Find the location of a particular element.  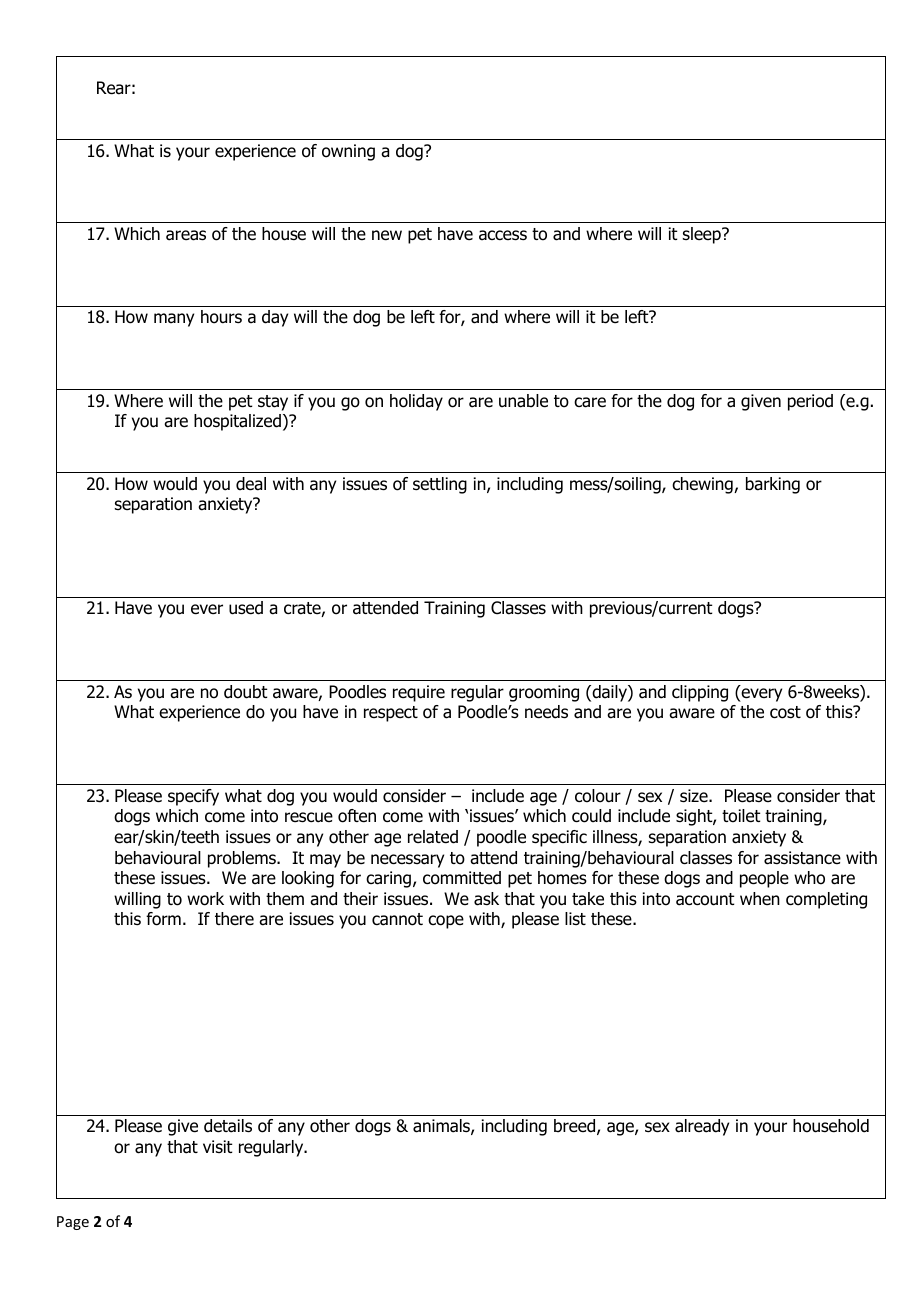

deal is located at coordinates (251, 484).
